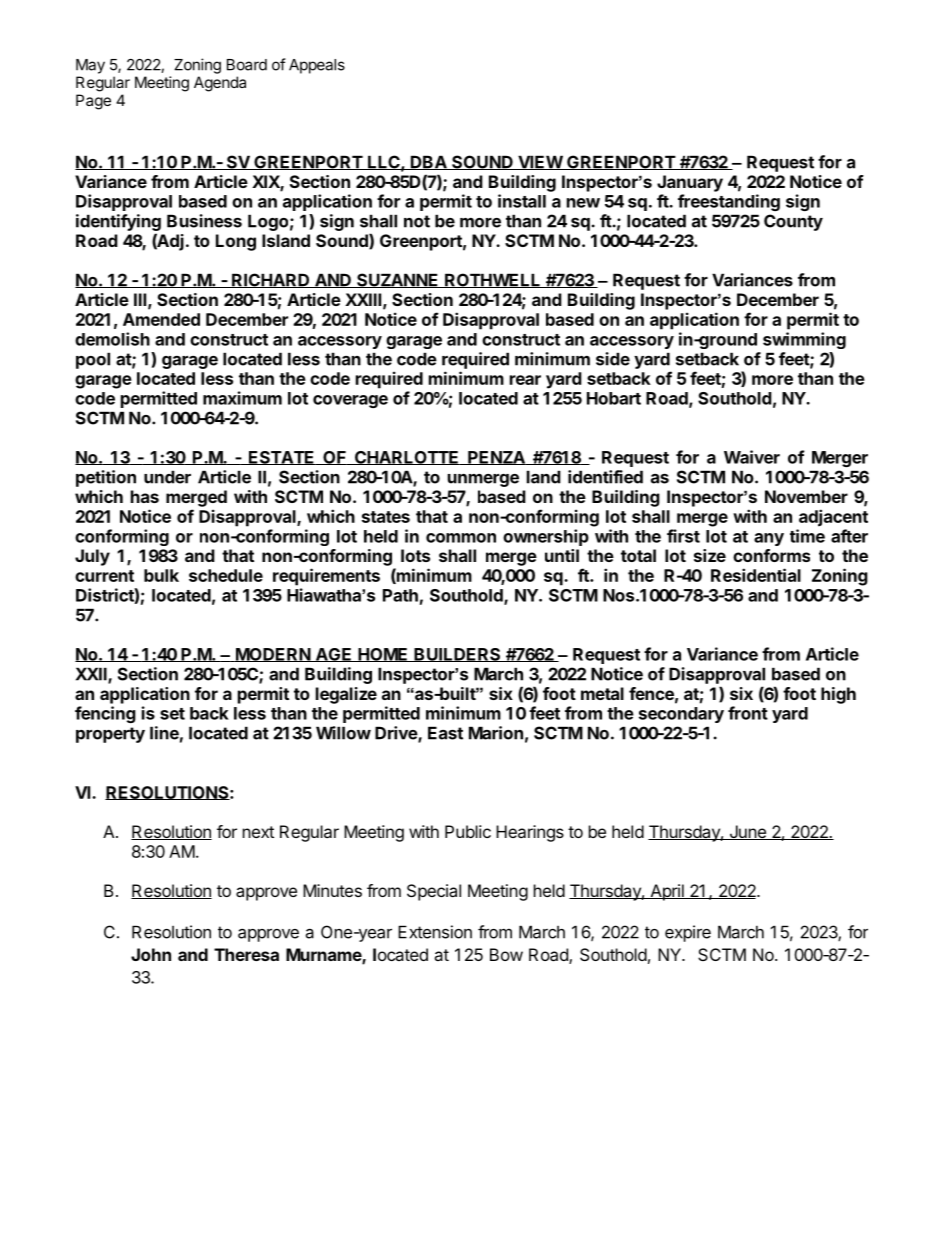 This image has height=1233, width=952. What do you see at coordinates (220, 84) in the image?
I see `Agenda` at bounding box center [220, 84].
